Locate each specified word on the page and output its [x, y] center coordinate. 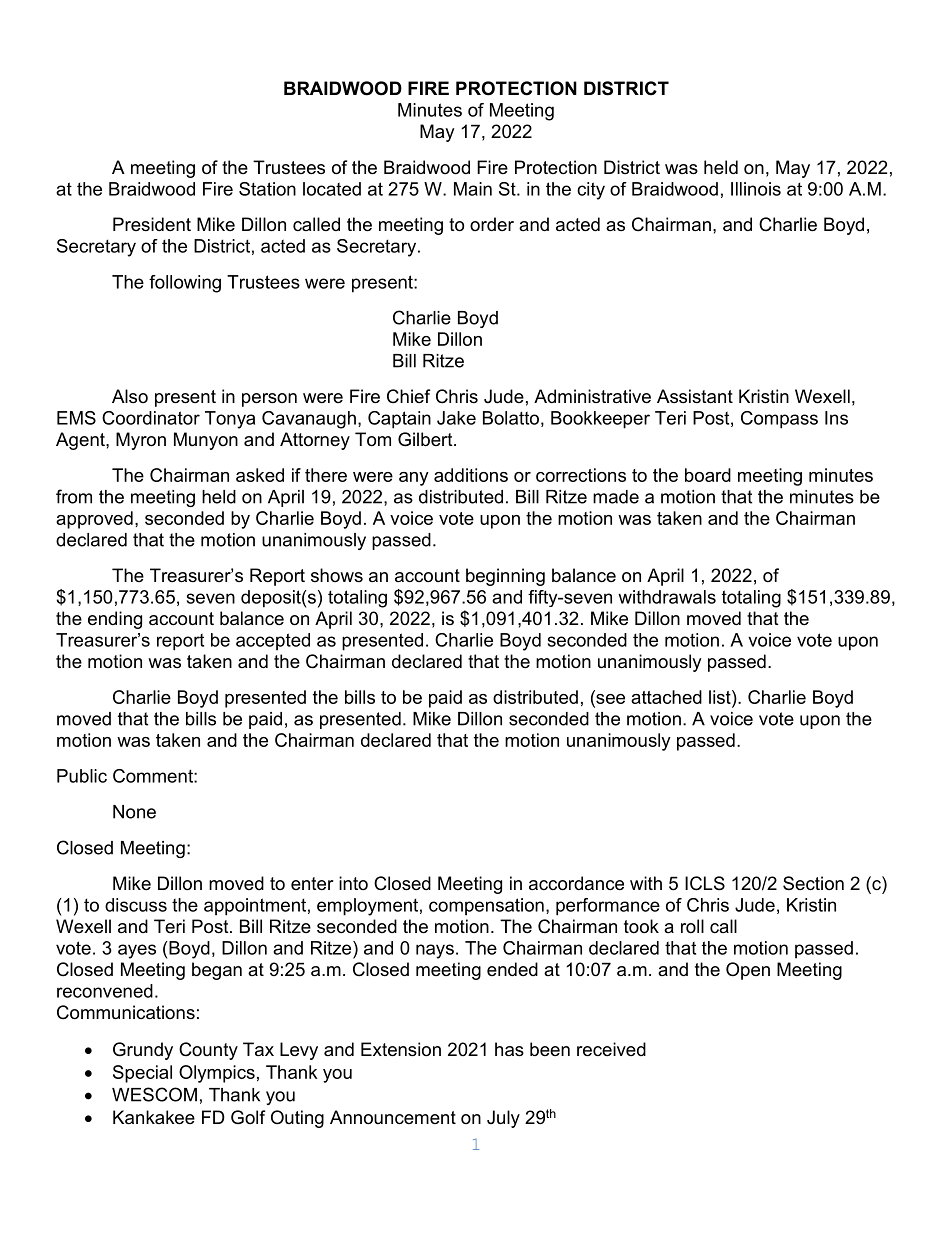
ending [115, 620]
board [708, 475]
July [503, 1119]
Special [142, 1074]
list [721, 697]
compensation [486, 907]
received [611, 1049]
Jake [456, 418]
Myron [141, 441]
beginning [505, 577]
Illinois [756, 189]
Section [813, 883]
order [492, 224]
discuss [136, 905]
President [152, 224]
